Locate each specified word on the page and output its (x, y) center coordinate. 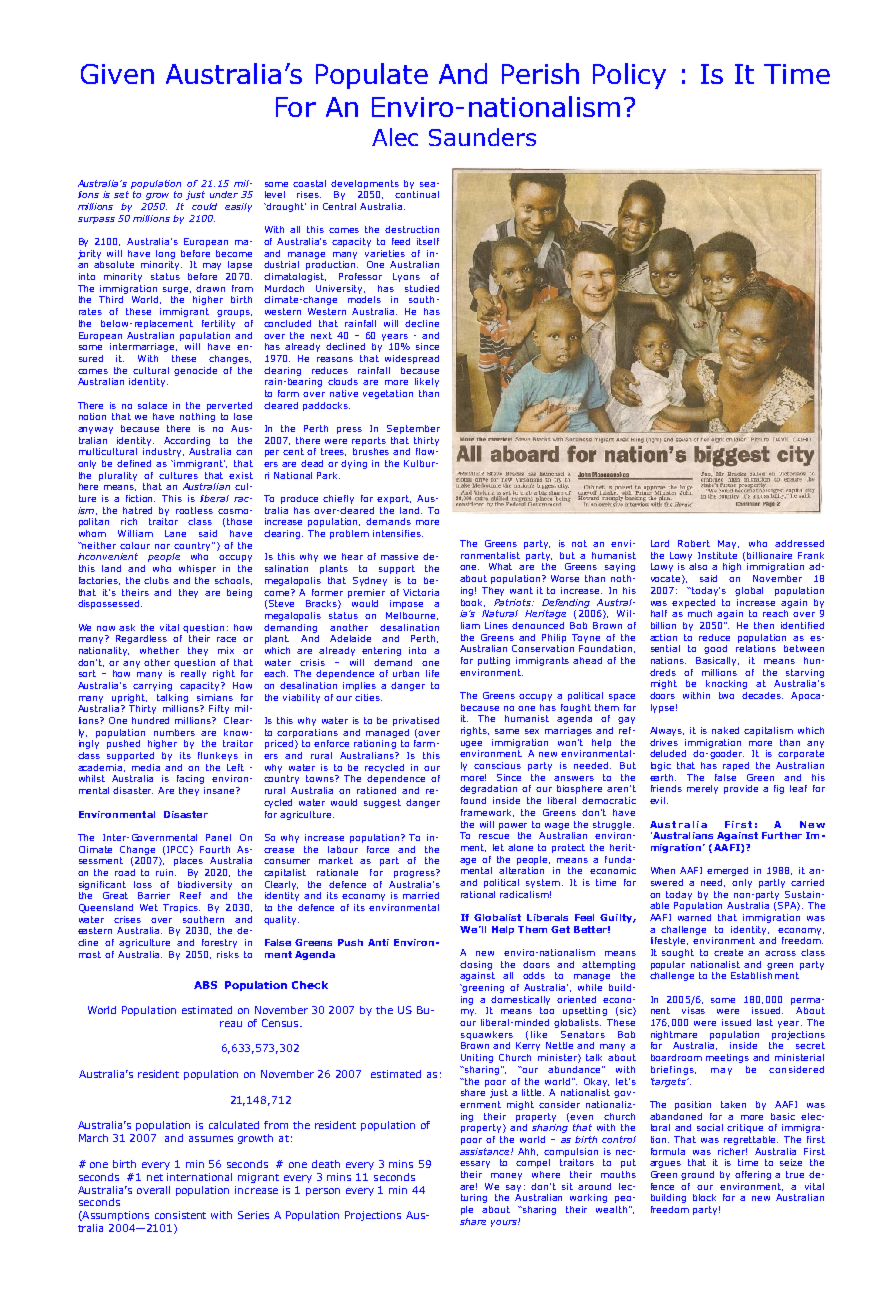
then (764, 625)
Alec (395, 137)
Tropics (181, 908)
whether (159, 650)
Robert (694, 543)
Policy (629, 76)
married (421, 895)
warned (694, 917)
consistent (180, 1215)
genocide (195, 371)
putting (494, 661)
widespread (412, 359)
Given (117, 74)
